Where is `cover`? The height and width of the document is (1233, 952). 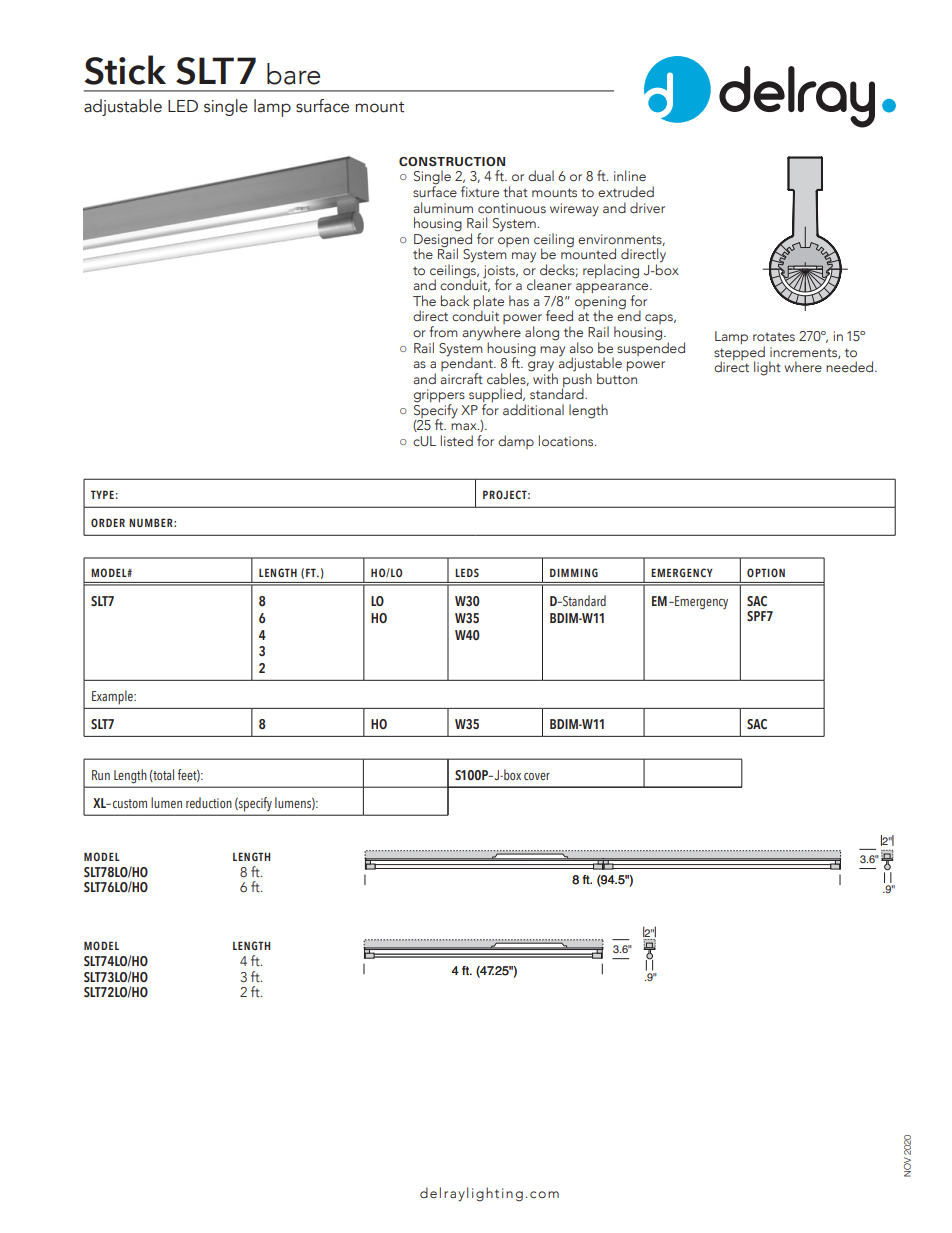 cover is located at coordinates (537, 776).
